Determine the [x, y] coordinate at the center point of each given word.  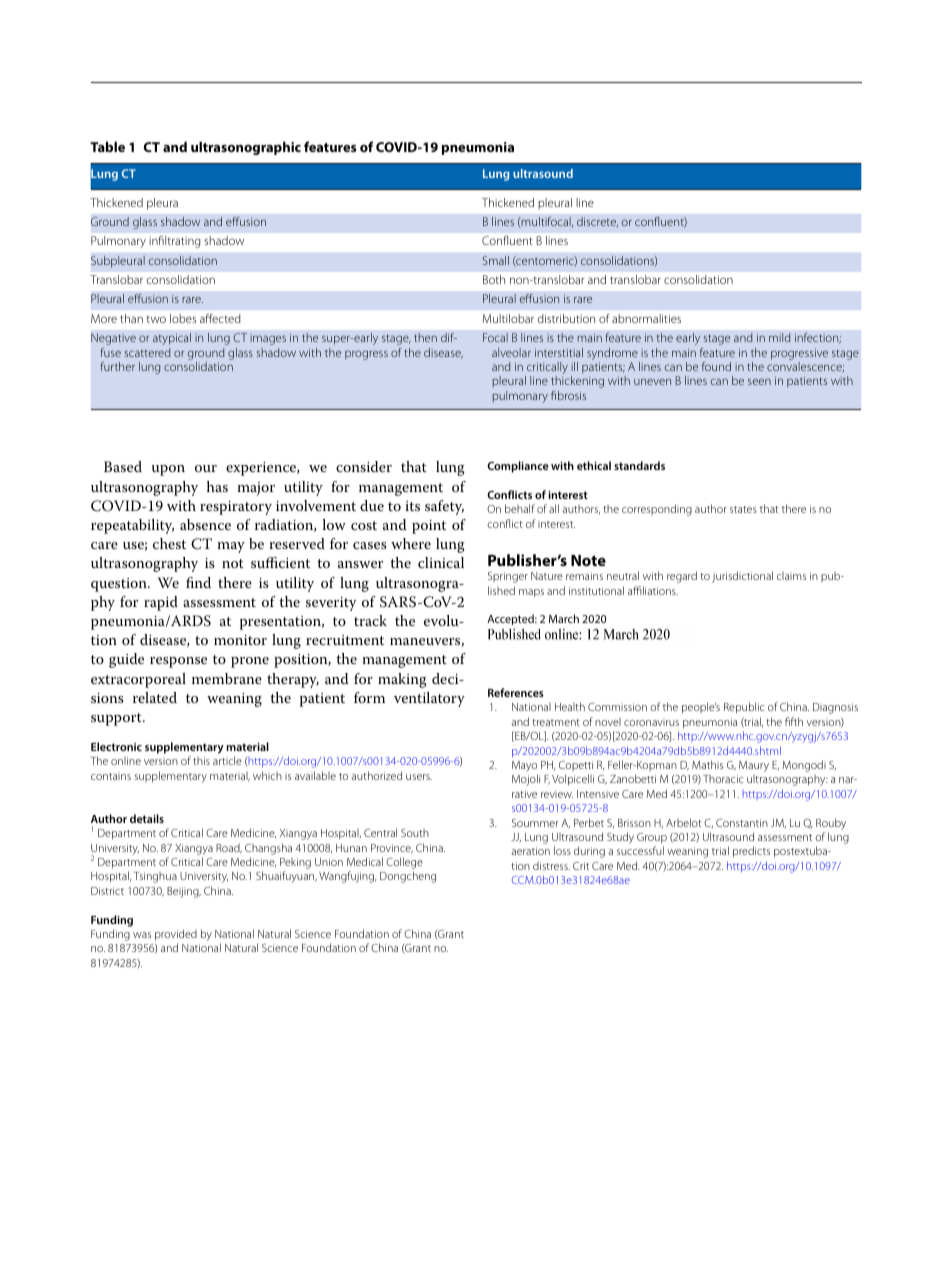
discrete [597, 222]
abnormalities [646, 318]
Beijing [184, 892]
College [404, 863]
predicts [751, 852]
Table [107, 146]
